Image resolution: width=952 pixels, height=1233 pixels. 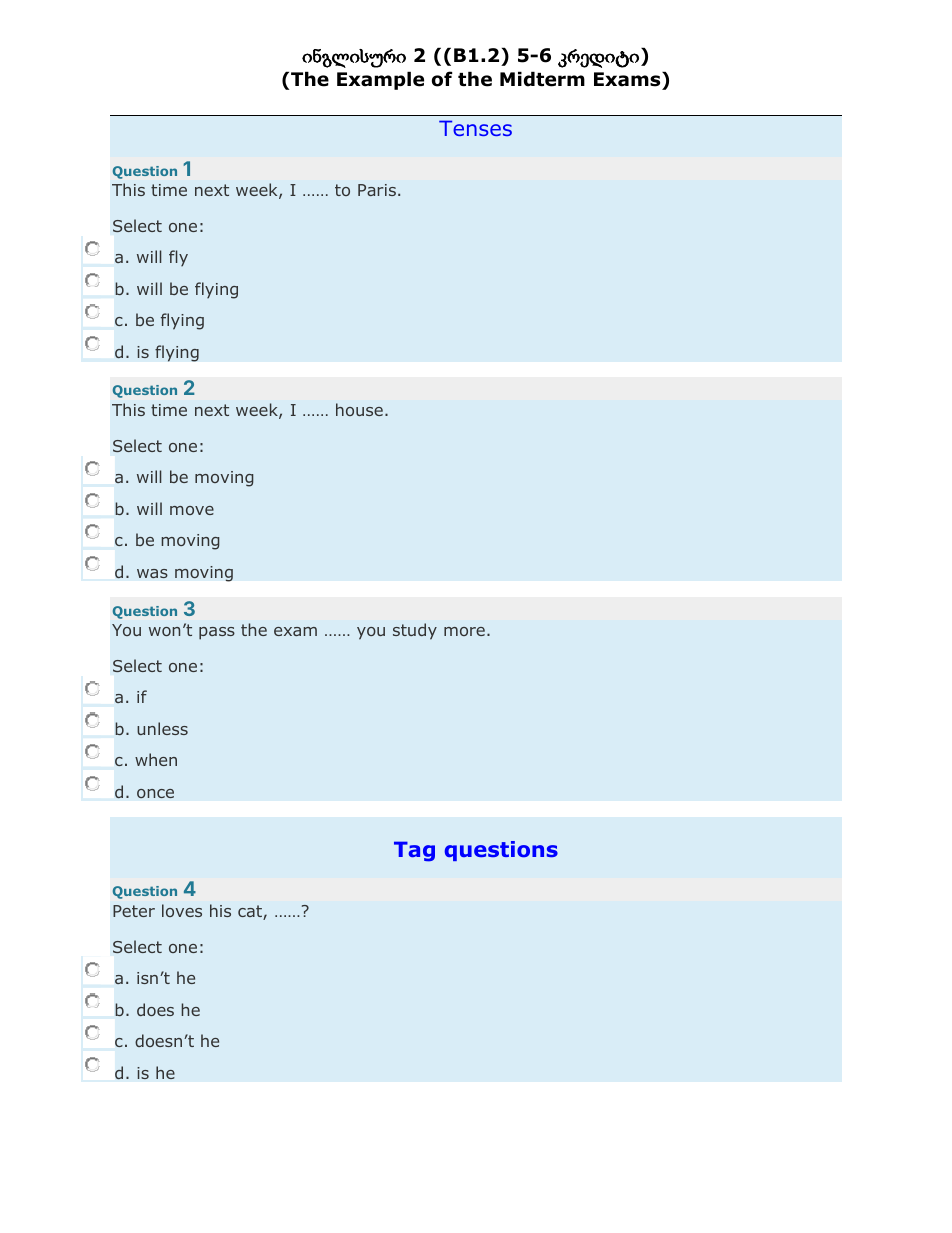 I want to click on once, so click(x=155, y=794).
